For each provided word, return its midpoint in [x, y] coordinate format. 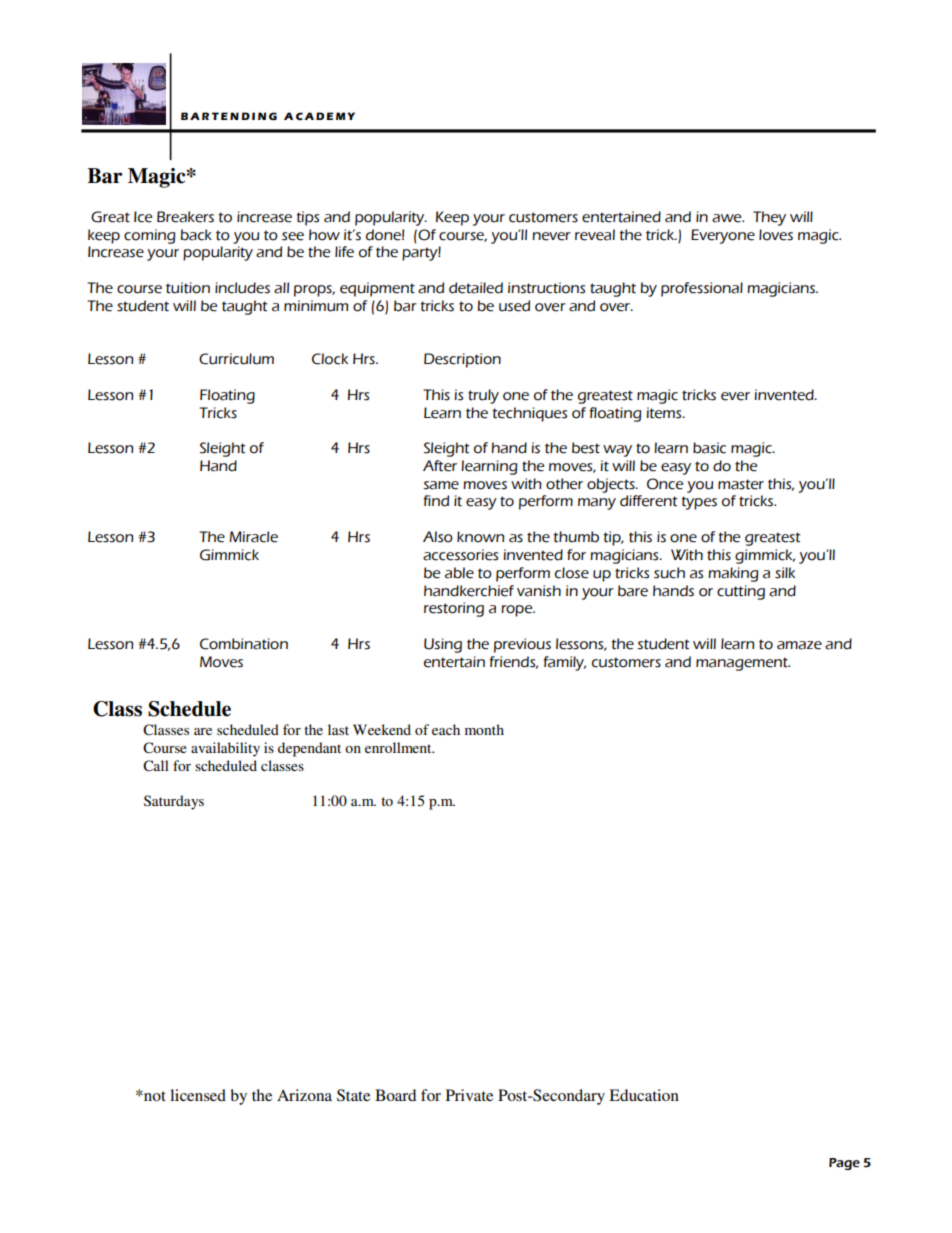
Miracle [253, 537]
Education [644, 1095]
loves [776, 235]
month [484, 729]
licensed [198, 1095]
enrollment [399, 747]
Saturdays [174, 802]
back [196, 235]
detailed [476, 288]
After [440, 466]
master [741, 484]
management [743, 664]
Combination [244, 644]
